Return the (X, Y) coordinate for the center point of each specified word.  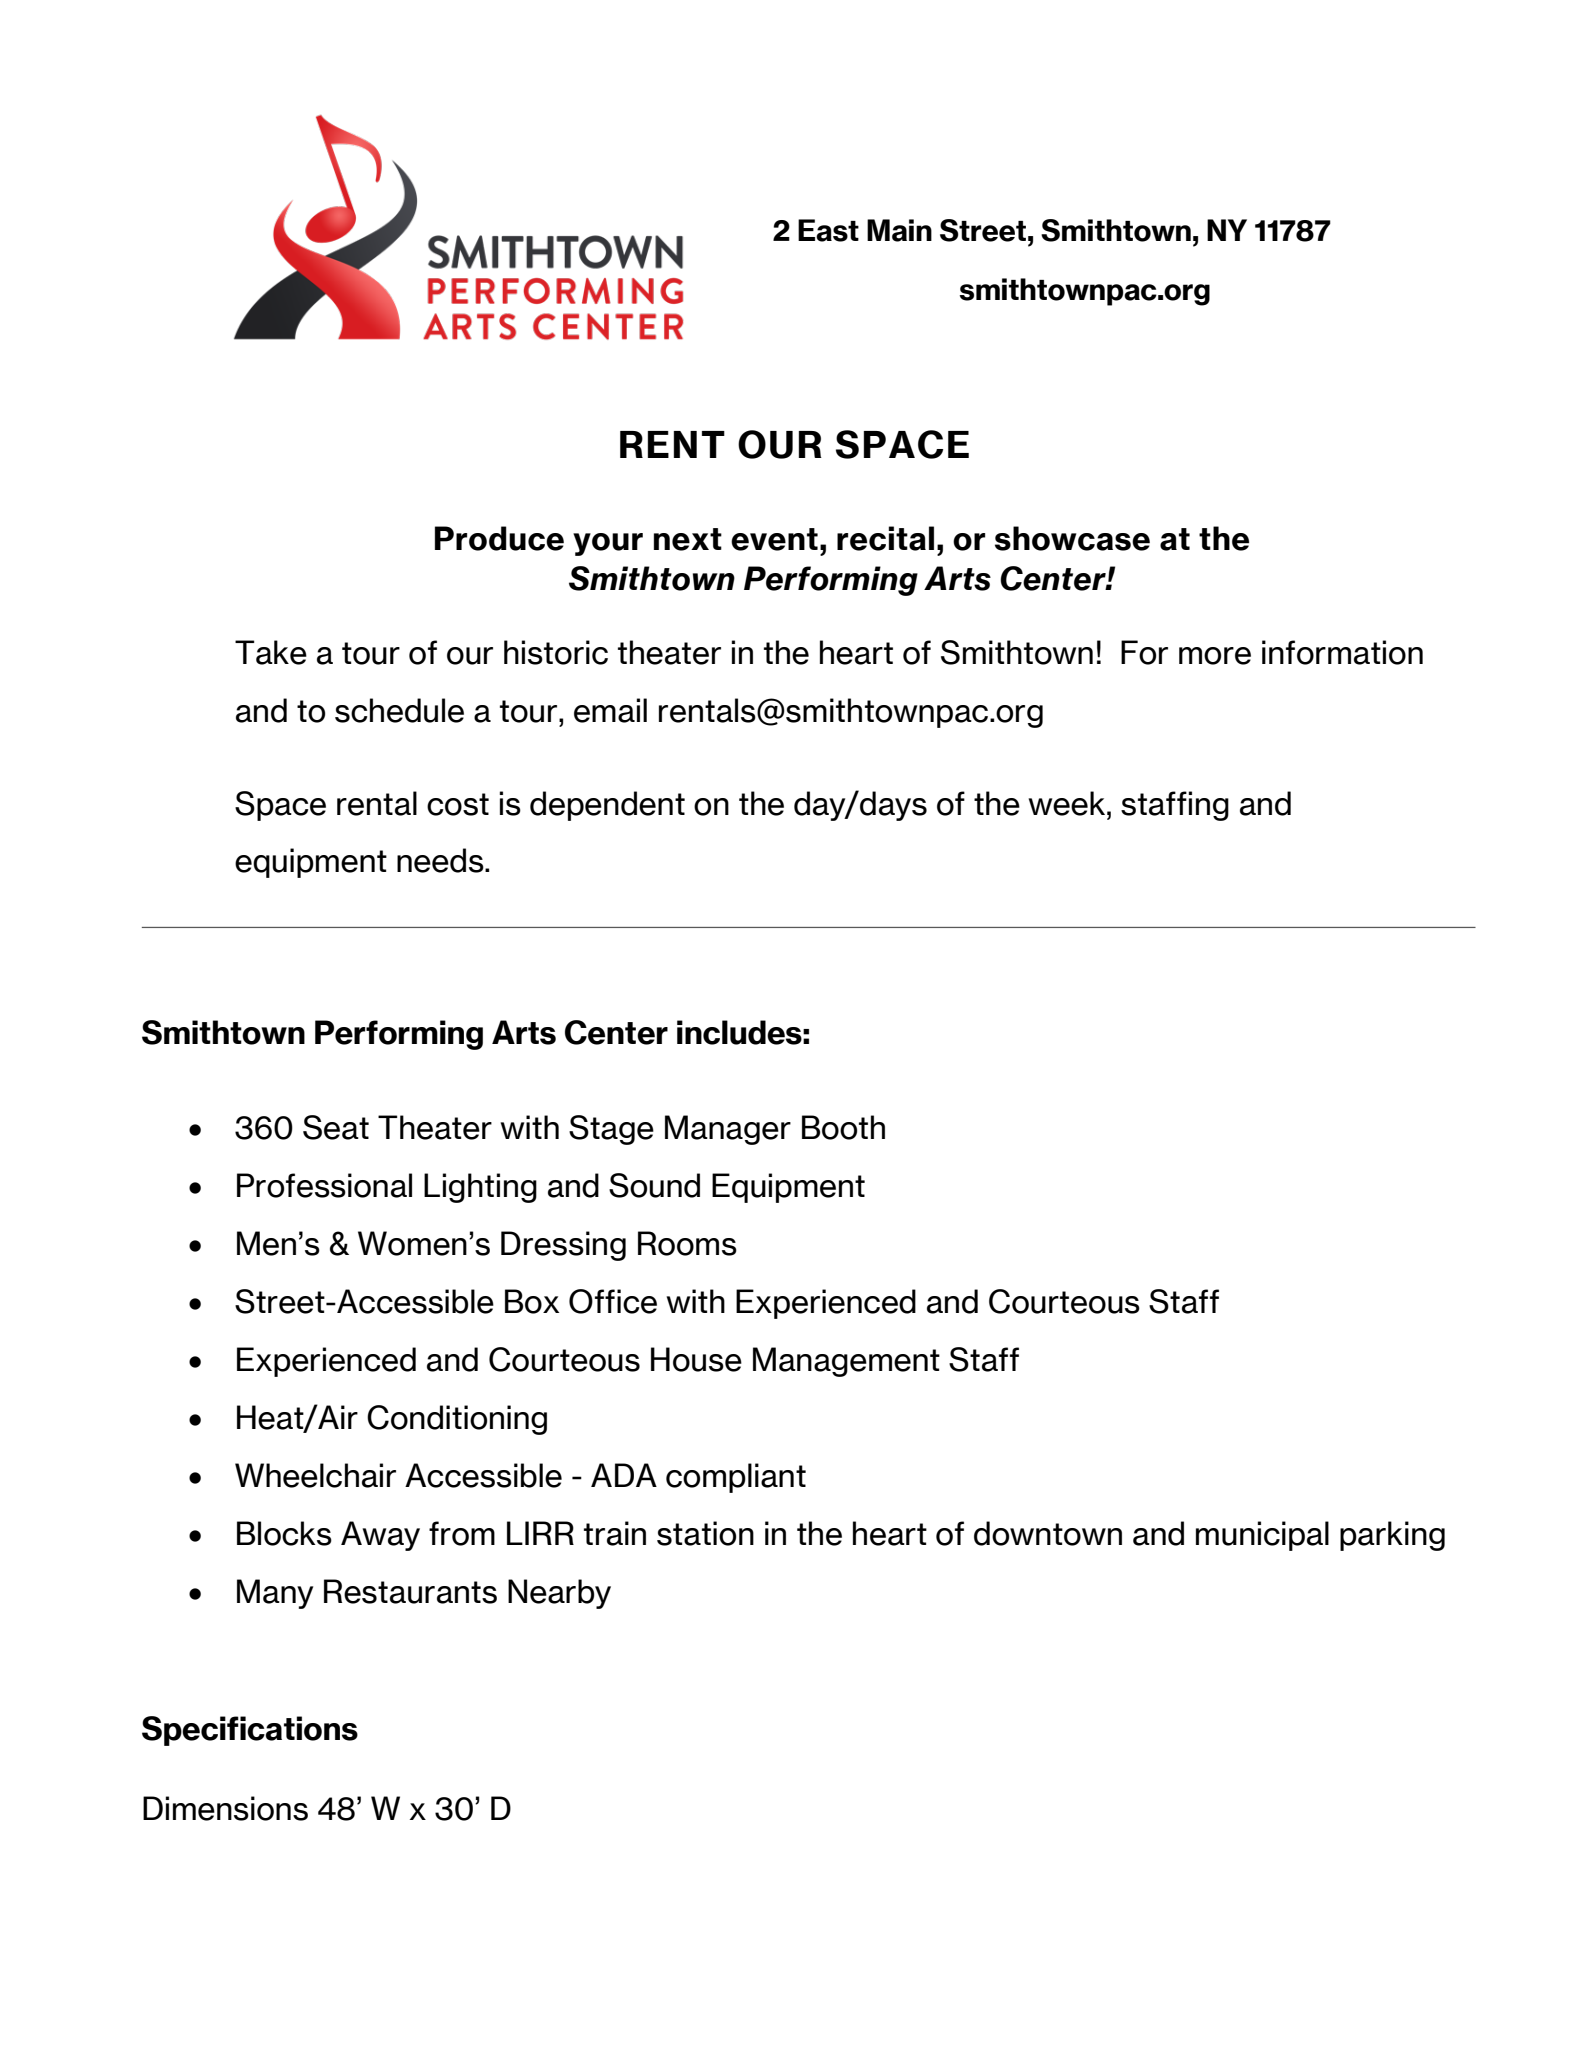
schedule (399, 710)
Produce (499, 538)
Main (899, 230)
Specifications (250, 1731)
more (1215, 656)
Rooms (687, 1243)
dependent (607, 806)
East (828, 230)
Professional (324, 1185)
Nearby (559, 1594)
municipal (1262, 1536)
